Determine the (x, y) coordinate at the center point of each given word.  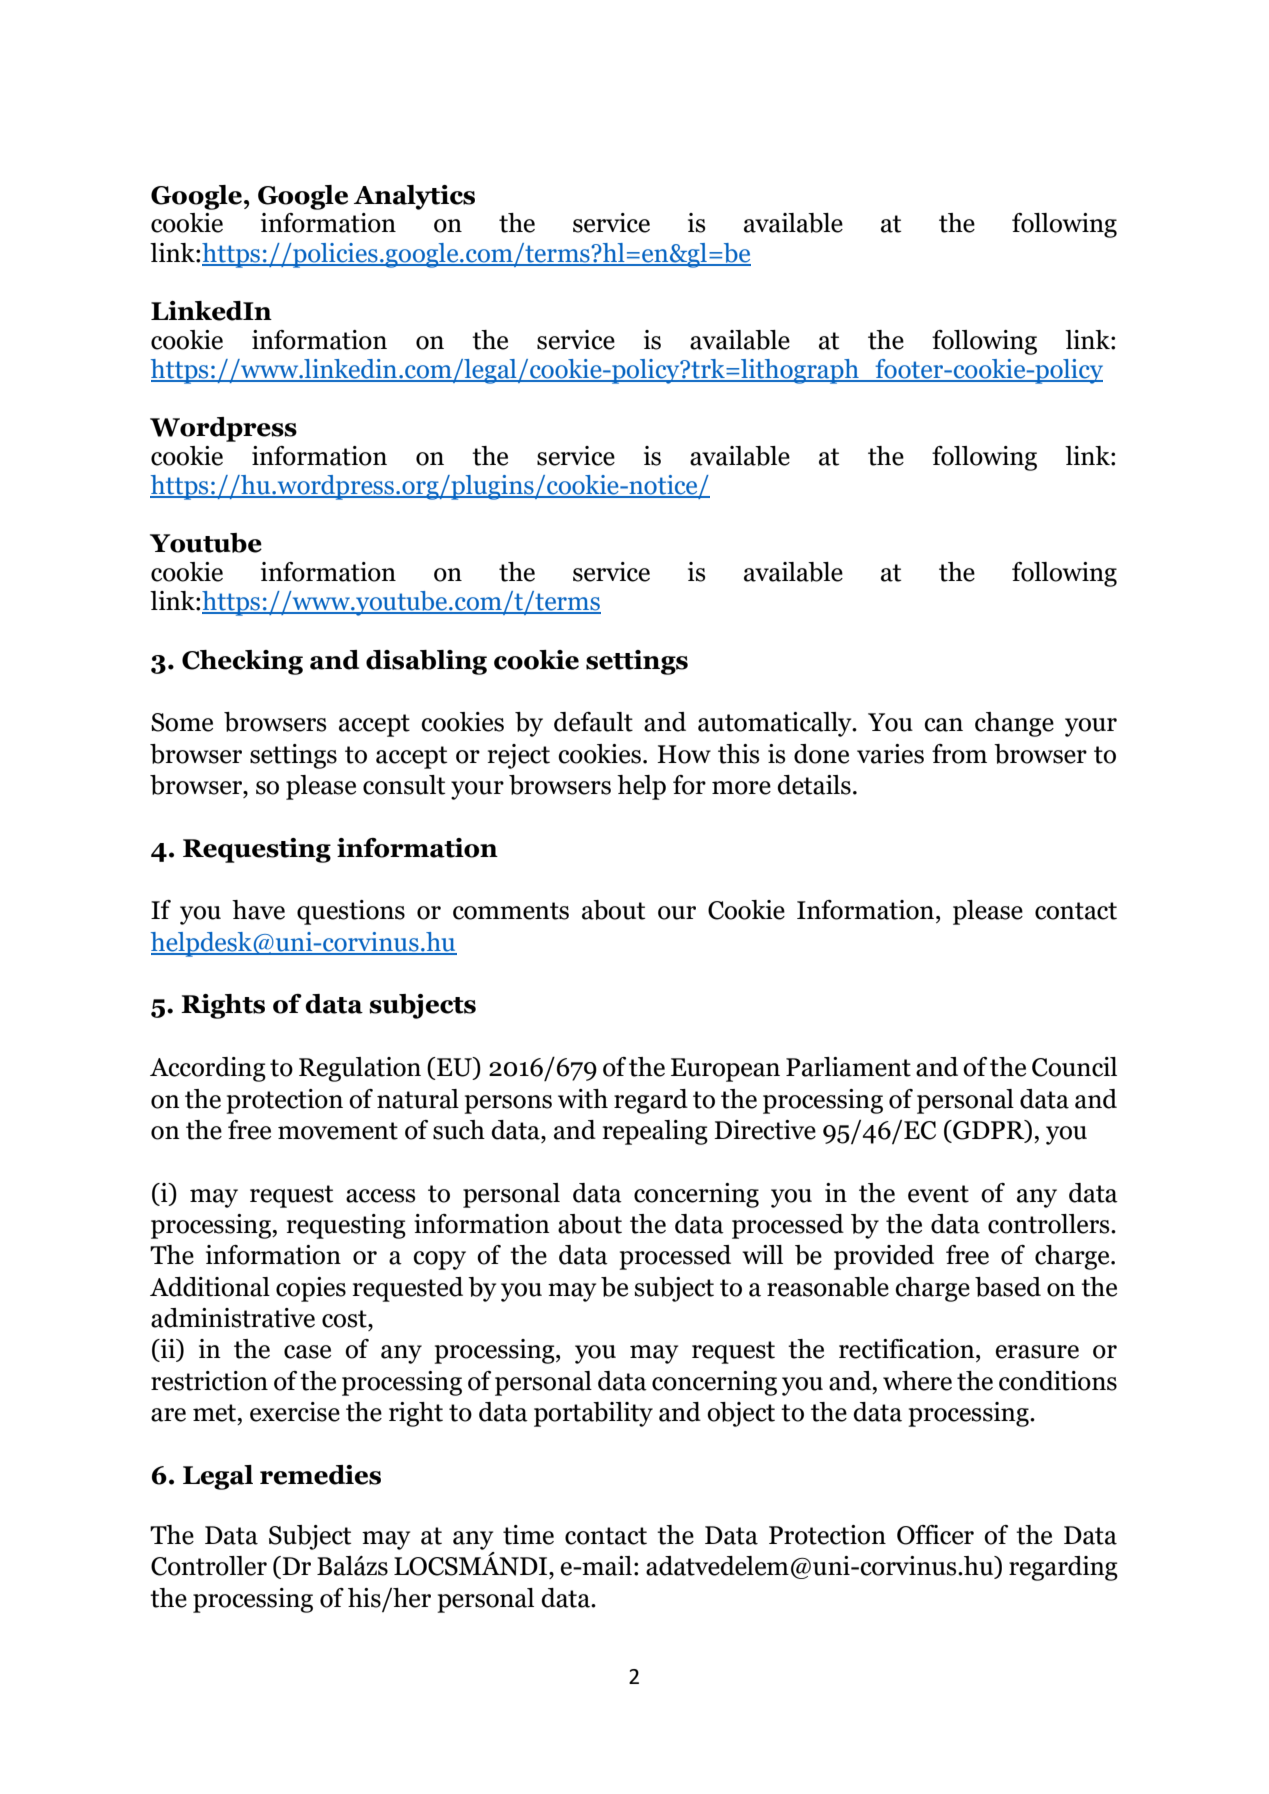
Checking (242, 662)
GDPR (989, 1131)
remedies (320, 1475)
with (583, 1099)
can (943, 725)
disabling (426, 662)
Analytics (414, 197)
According (208, 1069)
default (593, 722)
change (1014, 724)
